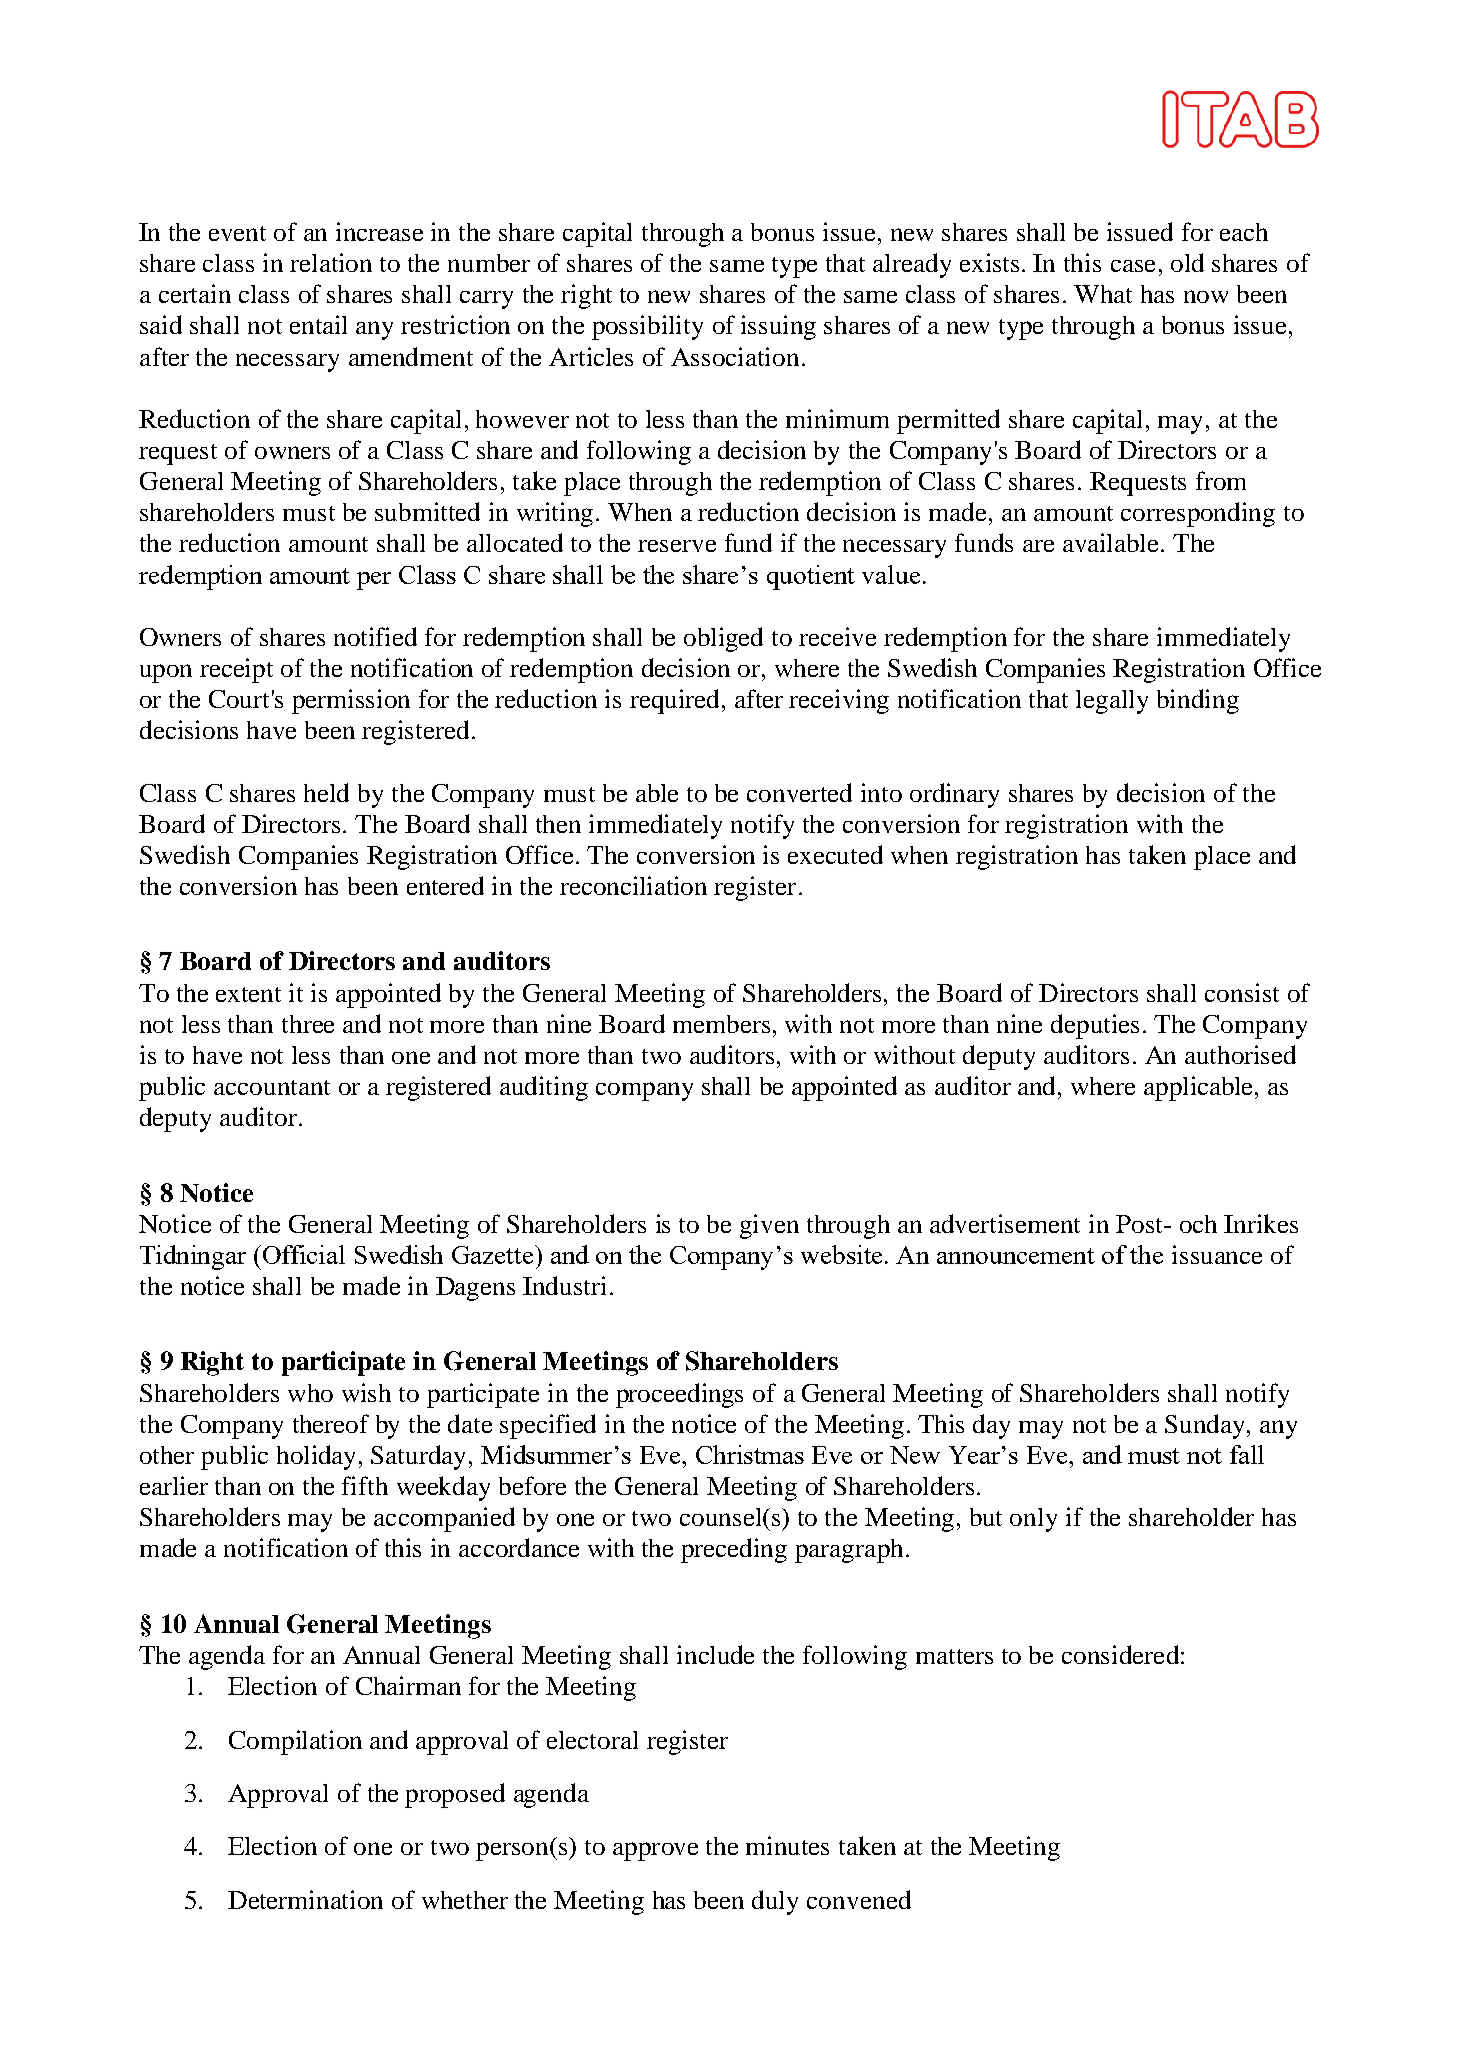 The width and height of the screenshot is (1462, 2070). Describe the element at coordinates (272, 1087) in the screenshot. I see `accountant` at that location.
